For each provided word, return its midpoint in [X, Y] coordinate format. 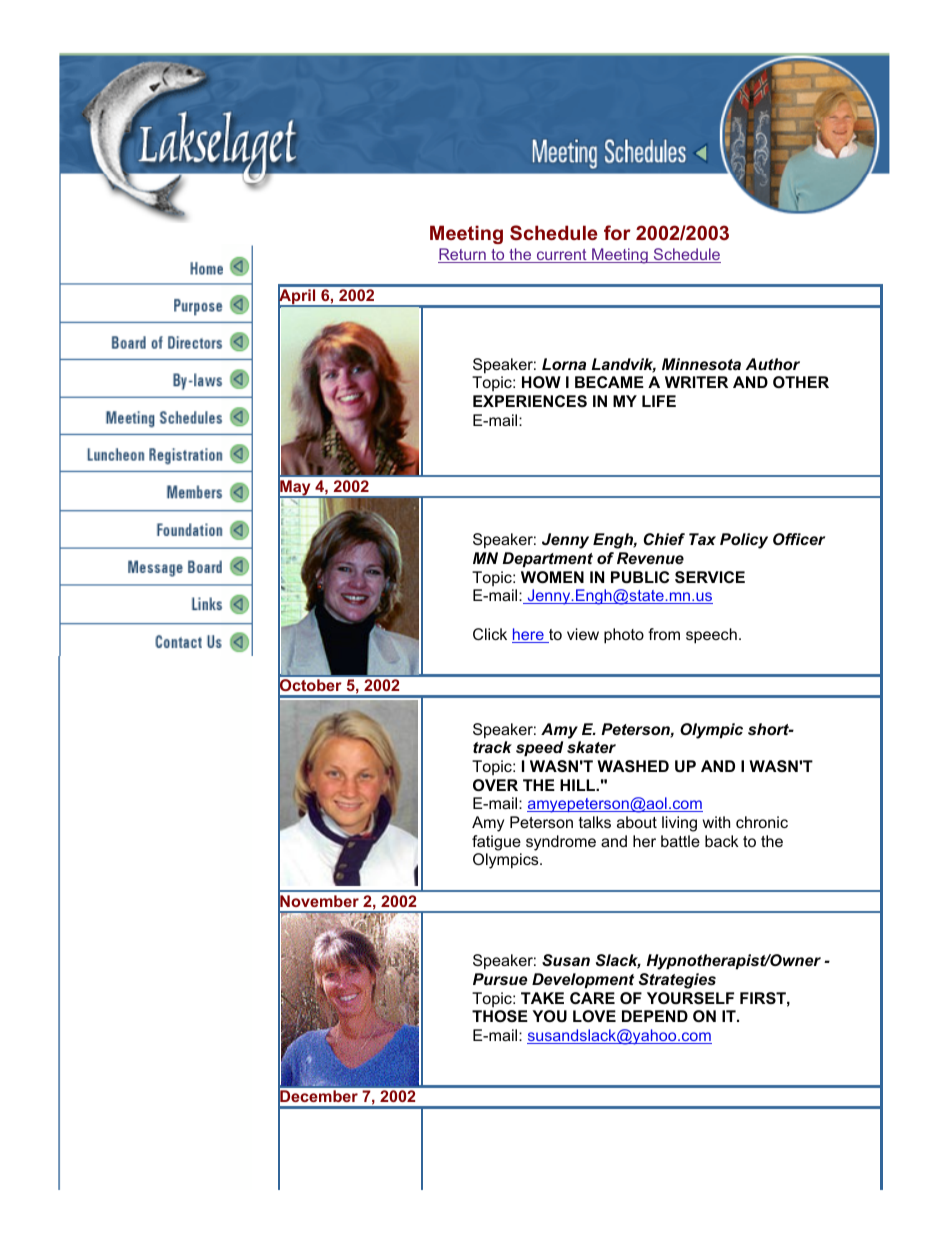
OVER [495, 785]
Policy [744, 541]
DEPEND [655, 1016]
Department [548, 560]
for [617, 232]
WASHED [633, 766]
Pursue [500, 979]
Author [773, 364]
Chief [664, 539]
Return [463, 255]
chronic [762, 822]
